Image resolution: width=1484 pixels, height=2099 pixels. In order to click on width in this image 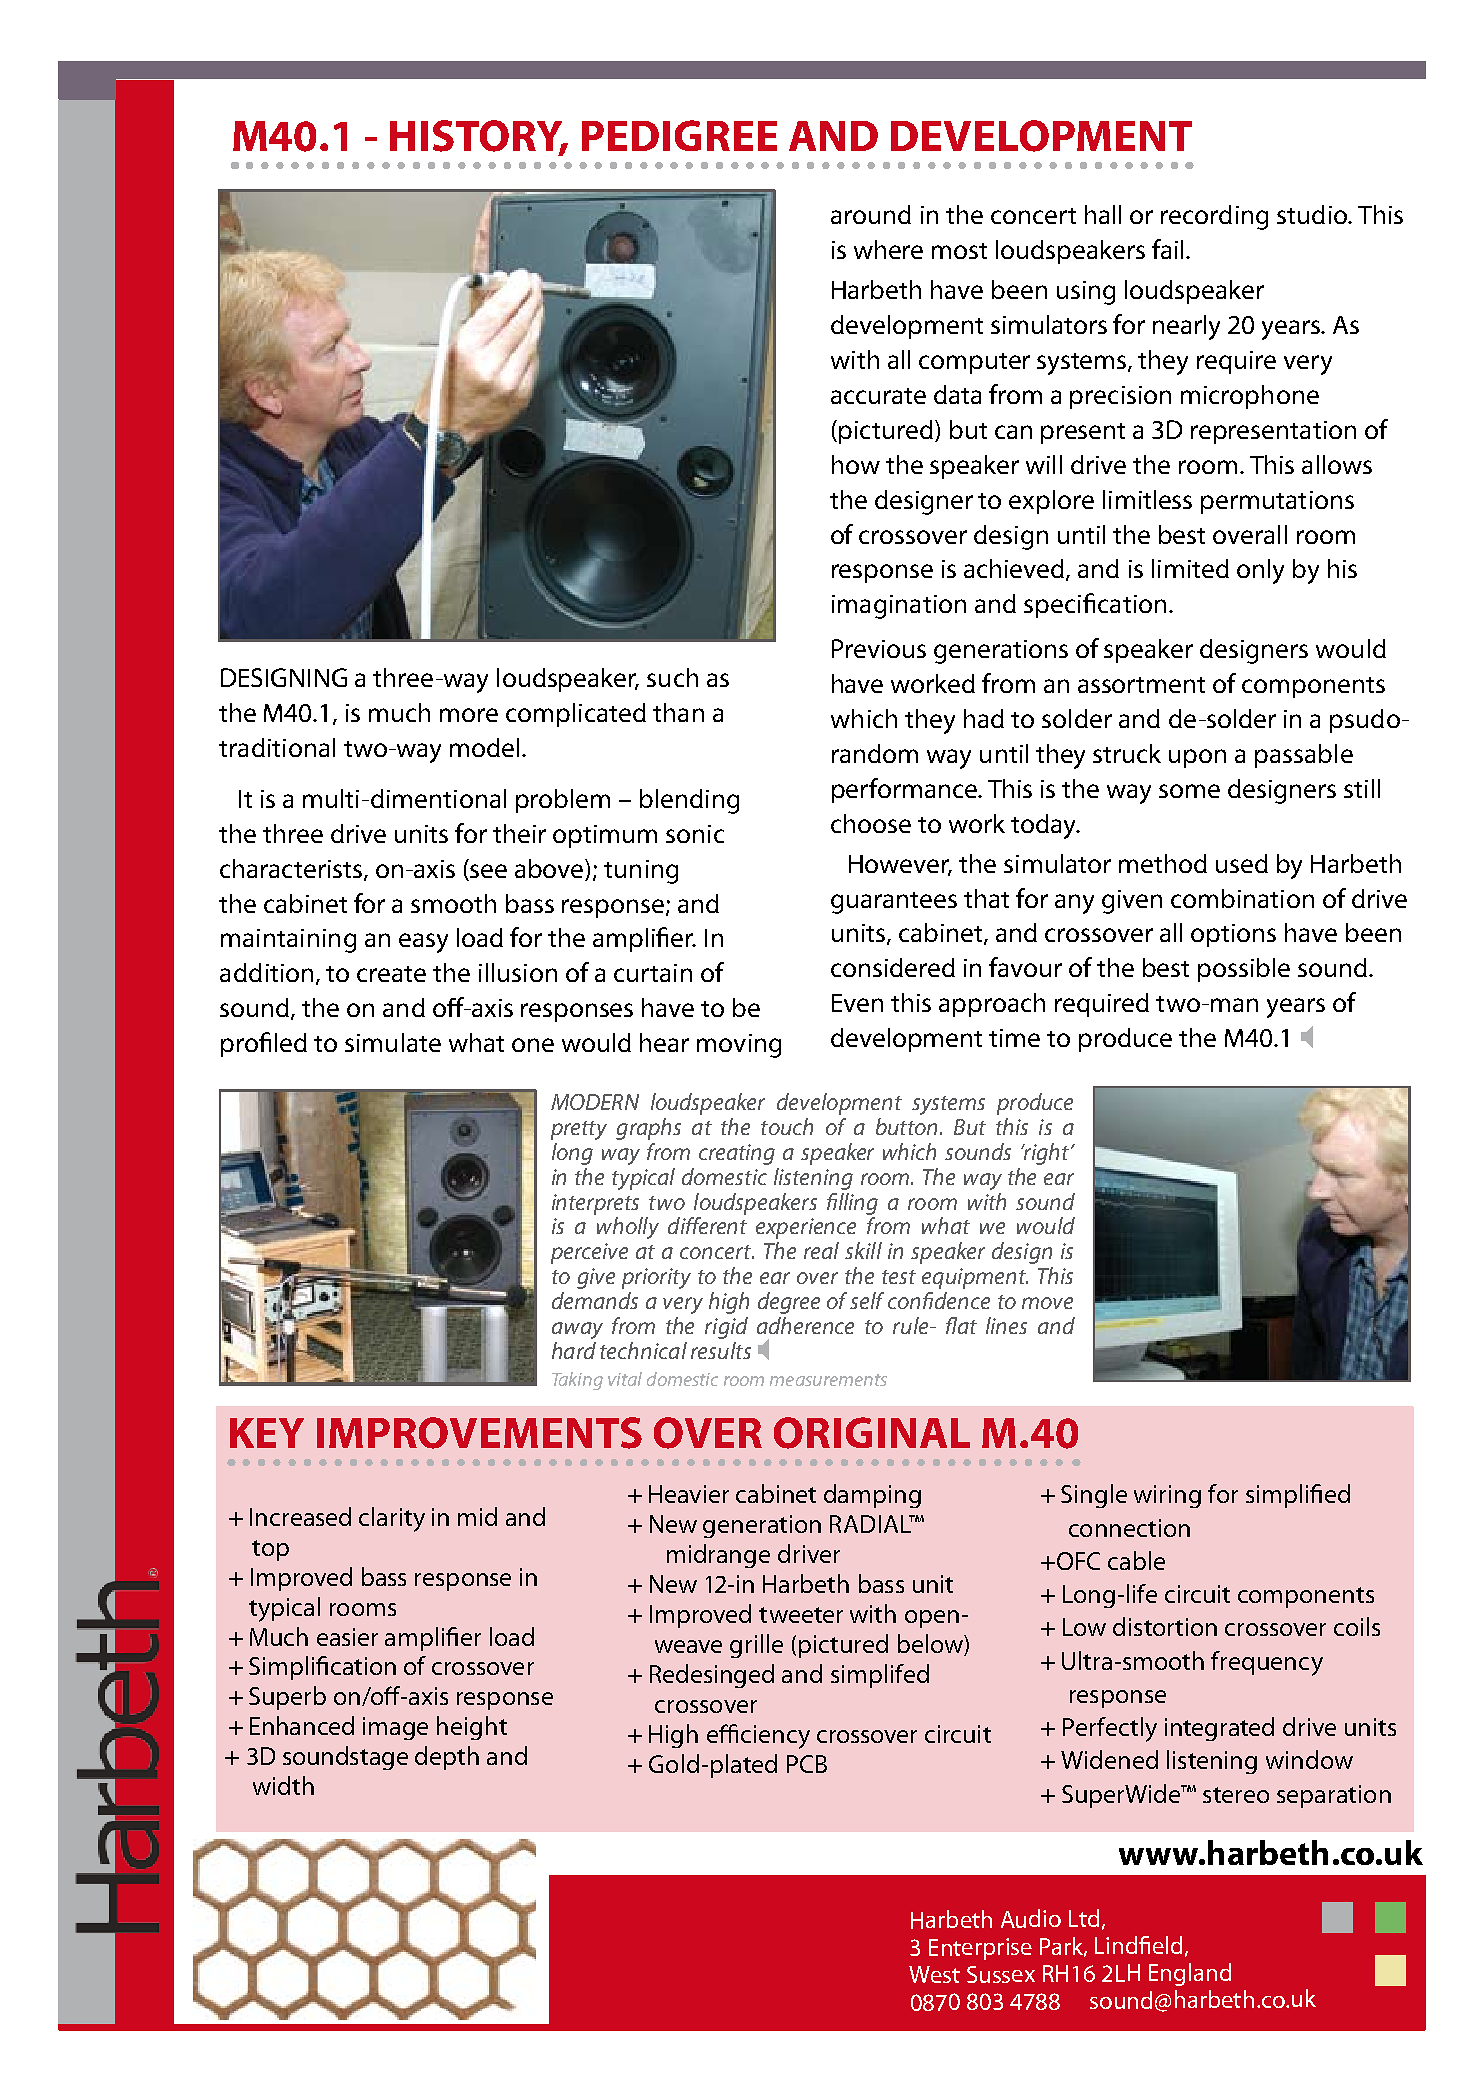, I will do `click(283, 1785)`.
